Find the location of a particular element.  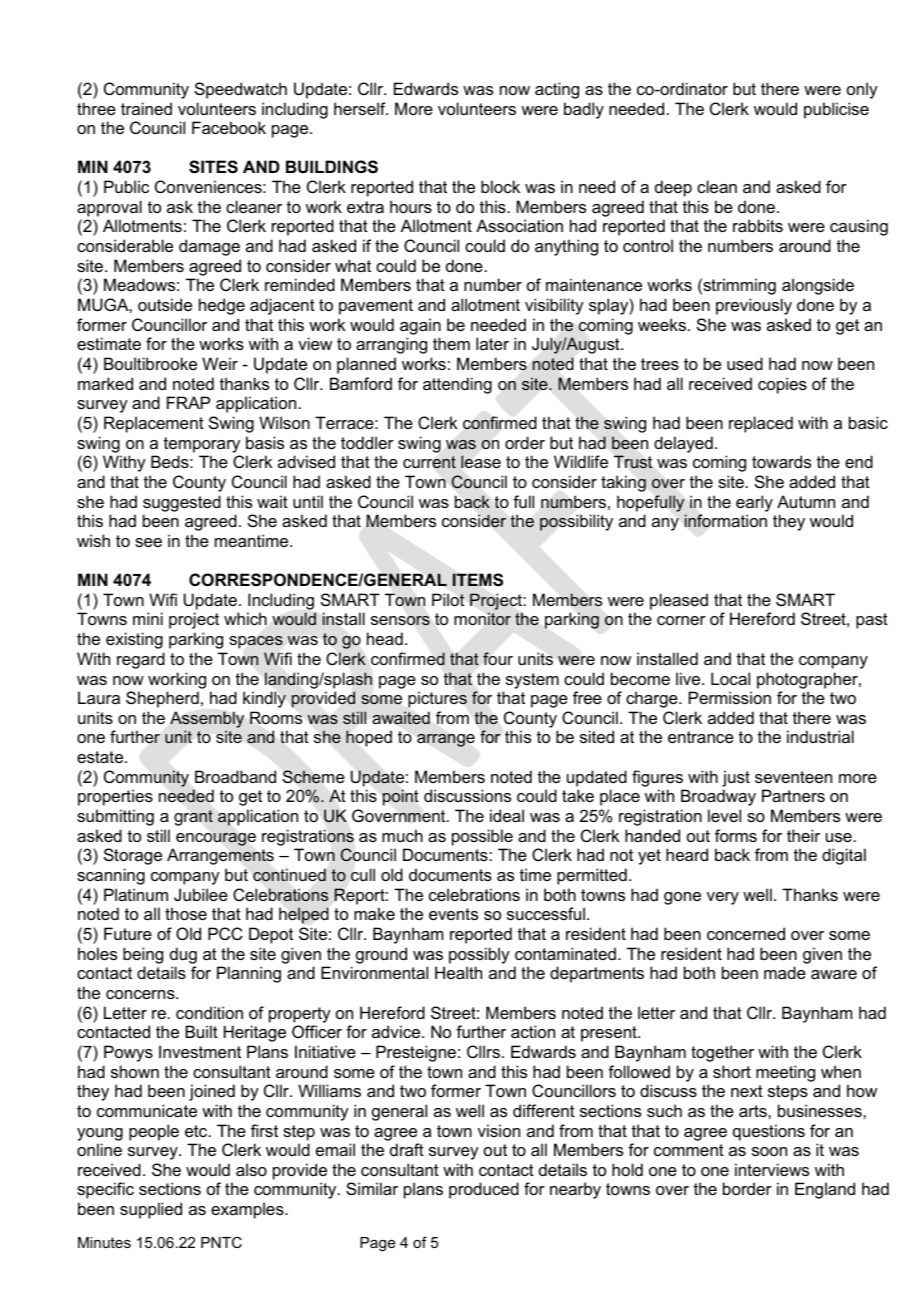

Facebook is located at coordinates (229, 127).
